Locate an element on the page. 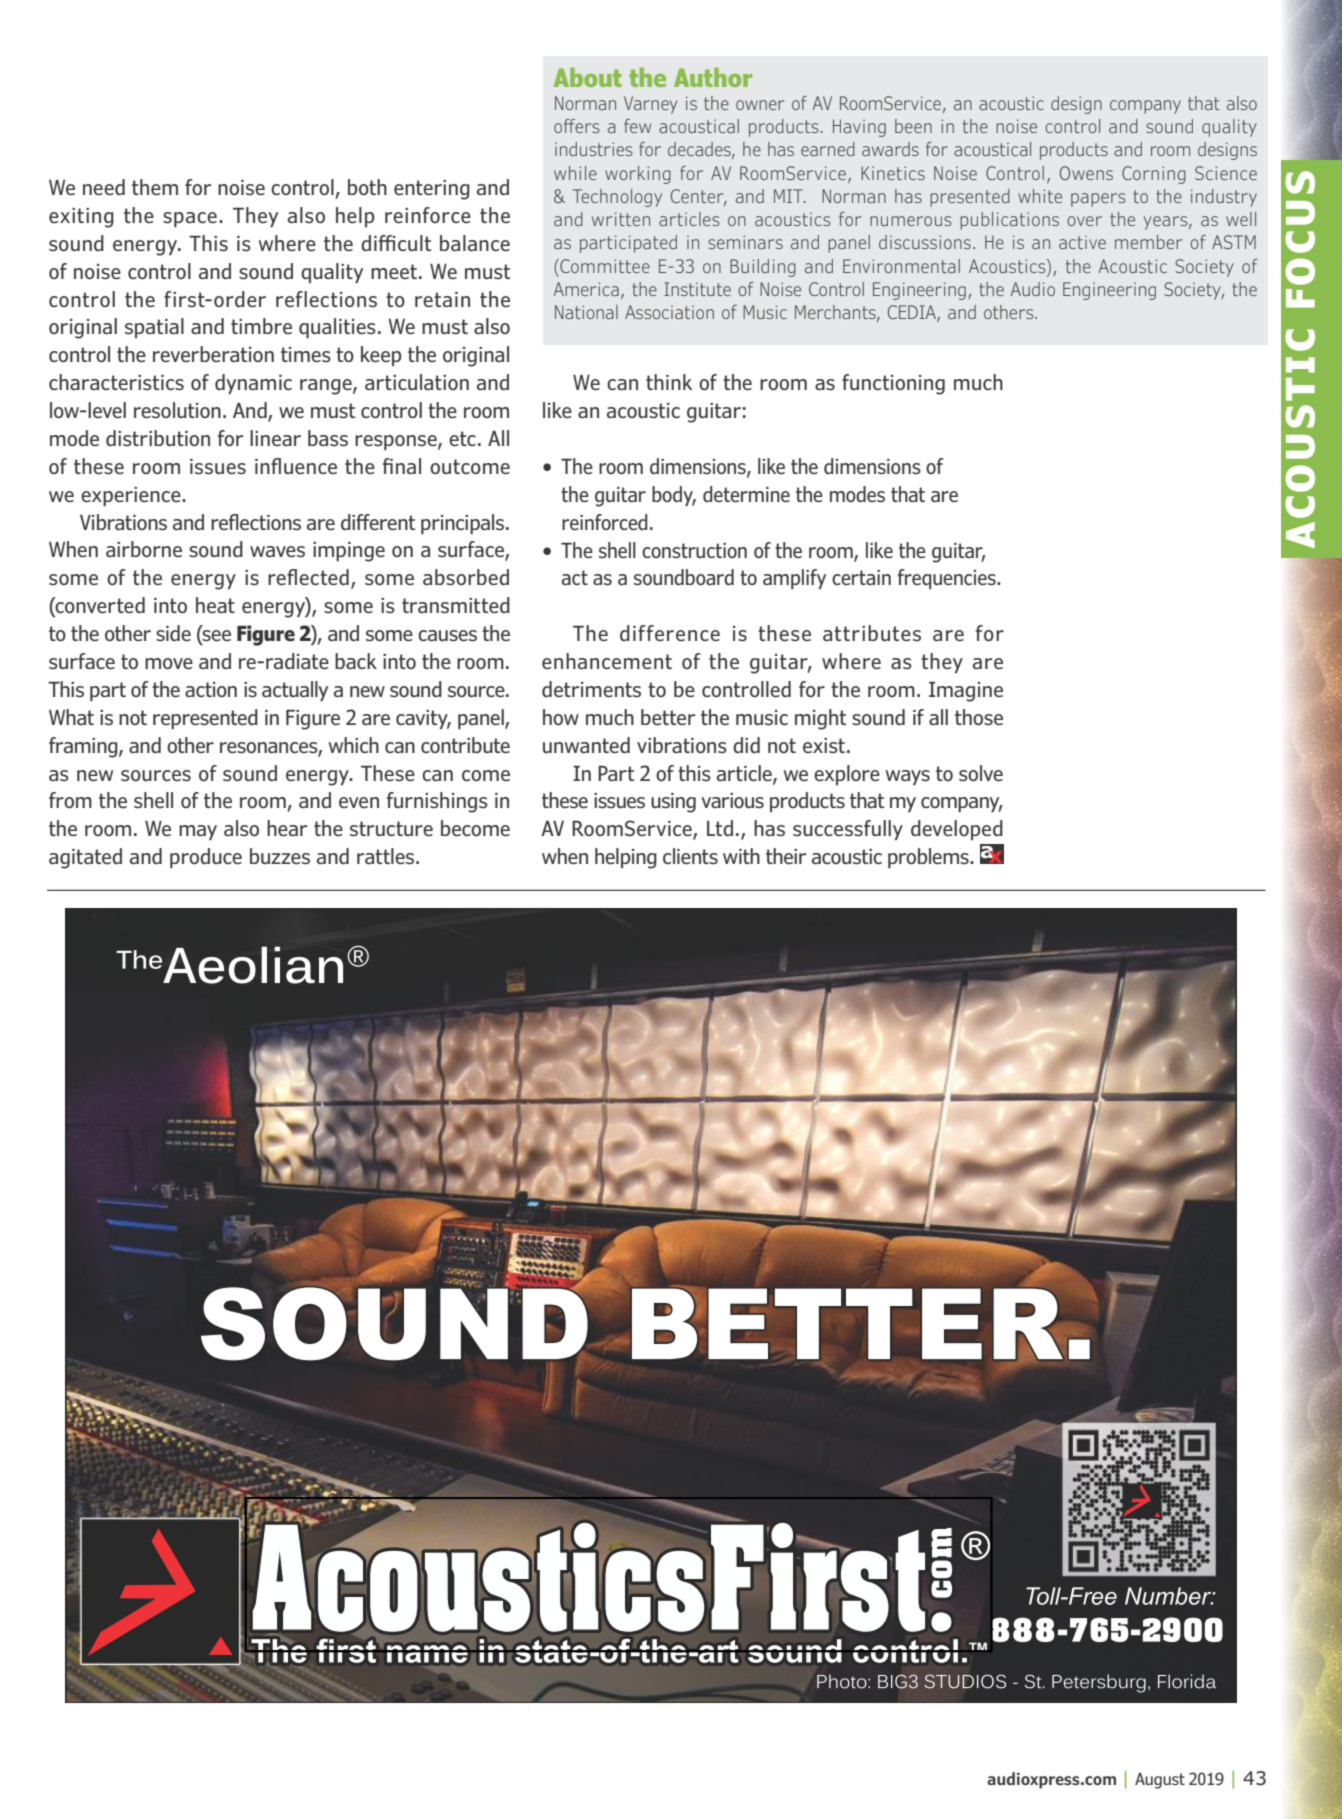 This page has width=1342, height=1819. construction is located at coordinates (694, 551).
